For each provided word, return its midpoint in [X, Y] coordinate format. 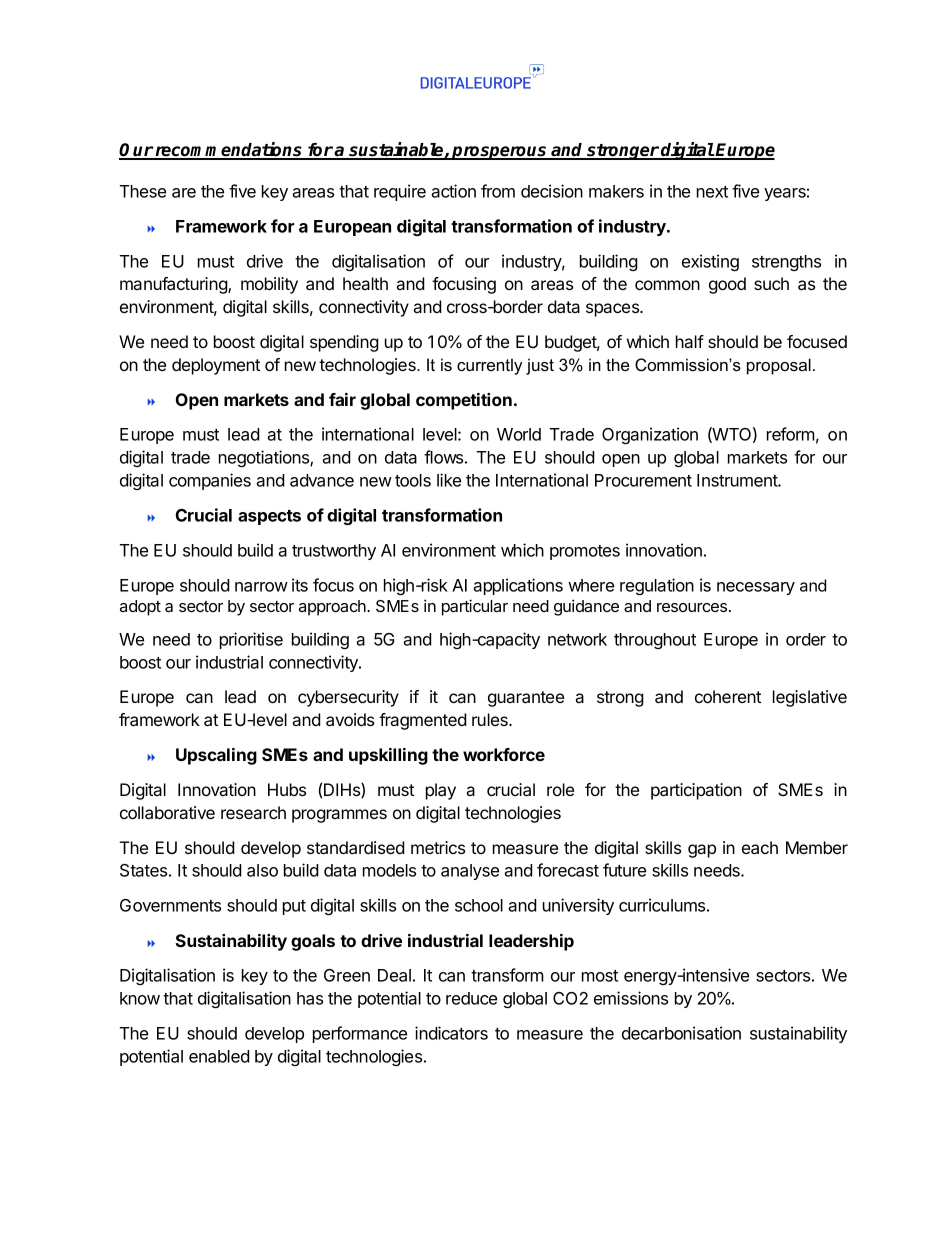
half [690, 341]
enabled [219, 1056]
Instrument [738, 480]
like [449, 480]
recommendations [229, 150]
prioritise [251, 640]
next [712, 192]
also [262, 870]
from [498, 191]
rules [491, 719]
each [760, 847]
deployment [216, 366]
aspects [269, 517]
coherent [728, 696]
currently [489, 366]
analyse [470, 872]
